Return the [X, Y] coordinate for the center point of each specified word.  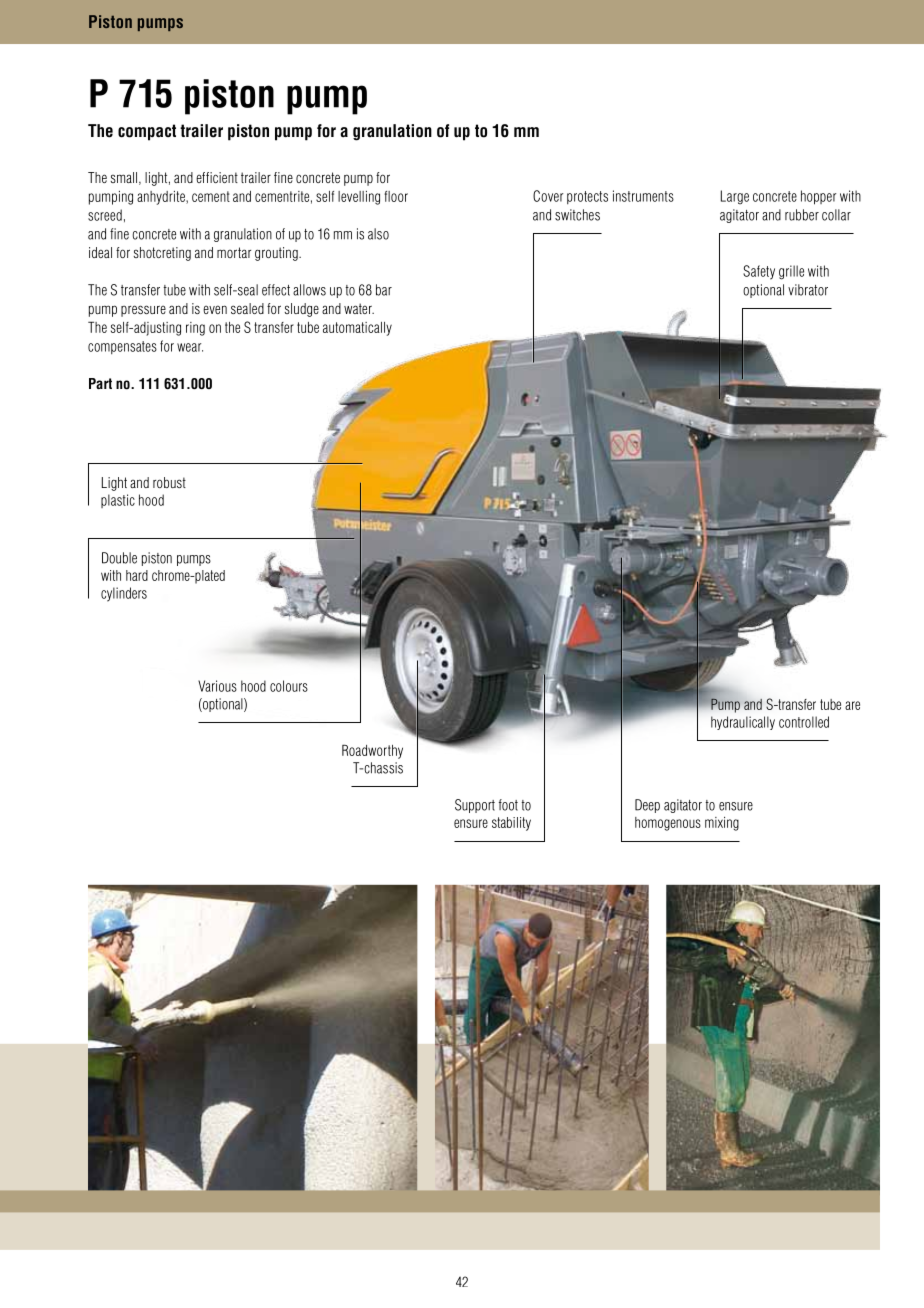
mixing [722, 824]
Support [475, 806]
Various [217, 686]
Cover [548, 196]
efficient [217, 177]
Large [735, 197]
